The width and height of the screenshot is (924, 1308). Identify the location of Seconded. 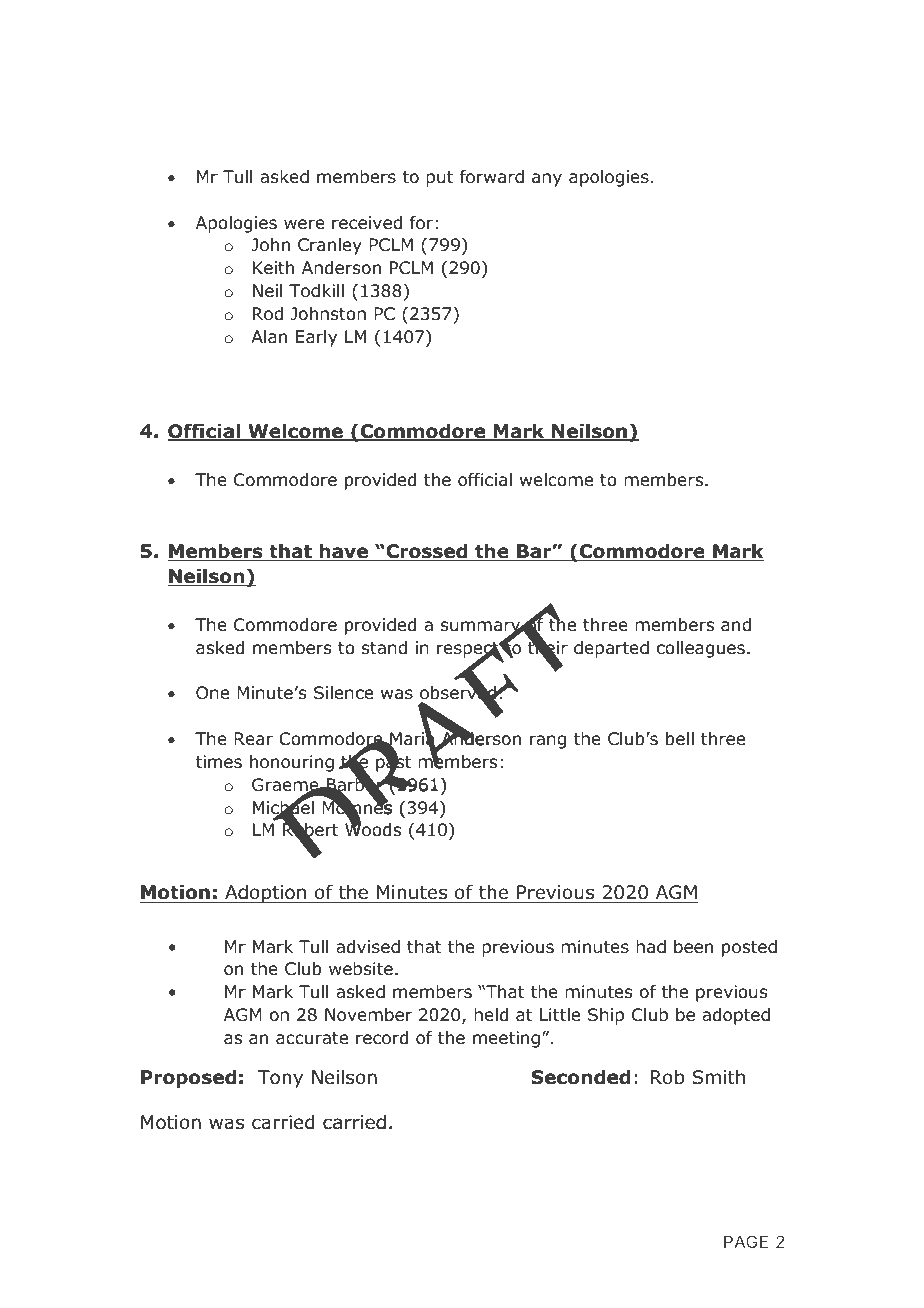
(581, 1077).
